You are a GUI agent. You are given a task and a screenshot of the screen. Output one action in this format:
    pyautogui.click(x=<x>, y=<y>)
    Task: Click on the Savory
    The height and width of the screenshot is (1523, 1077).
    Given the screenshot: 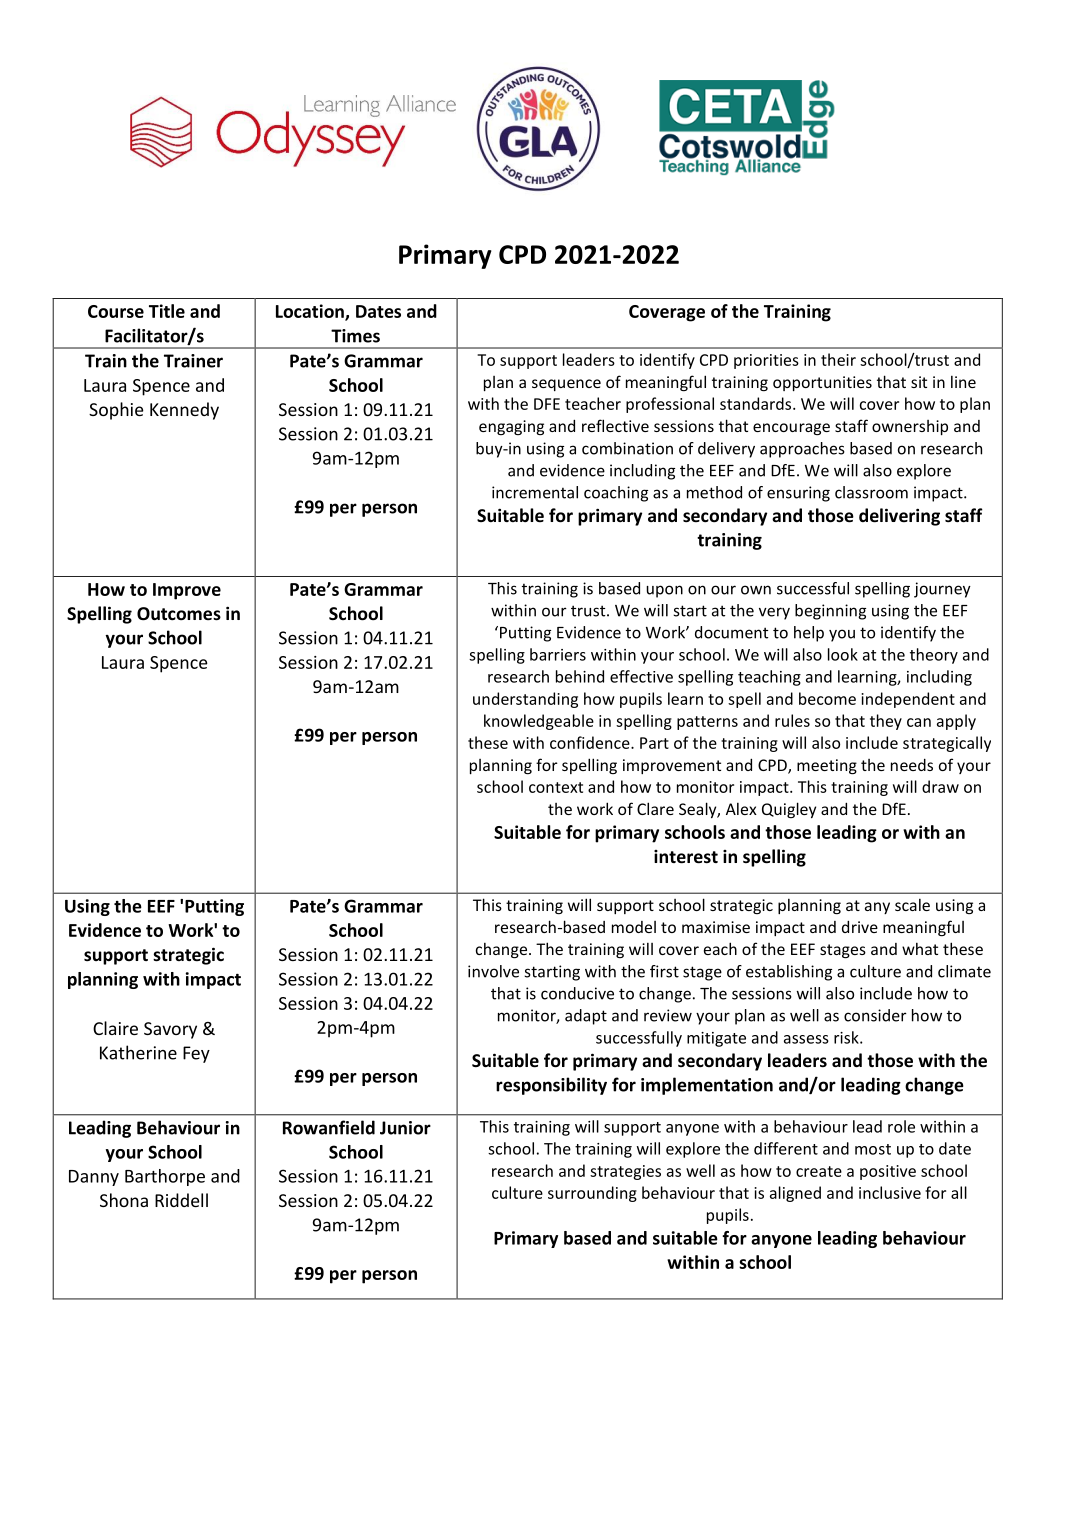 What is the action you would take?
    pyautogui.click(x=170, y=1030)
